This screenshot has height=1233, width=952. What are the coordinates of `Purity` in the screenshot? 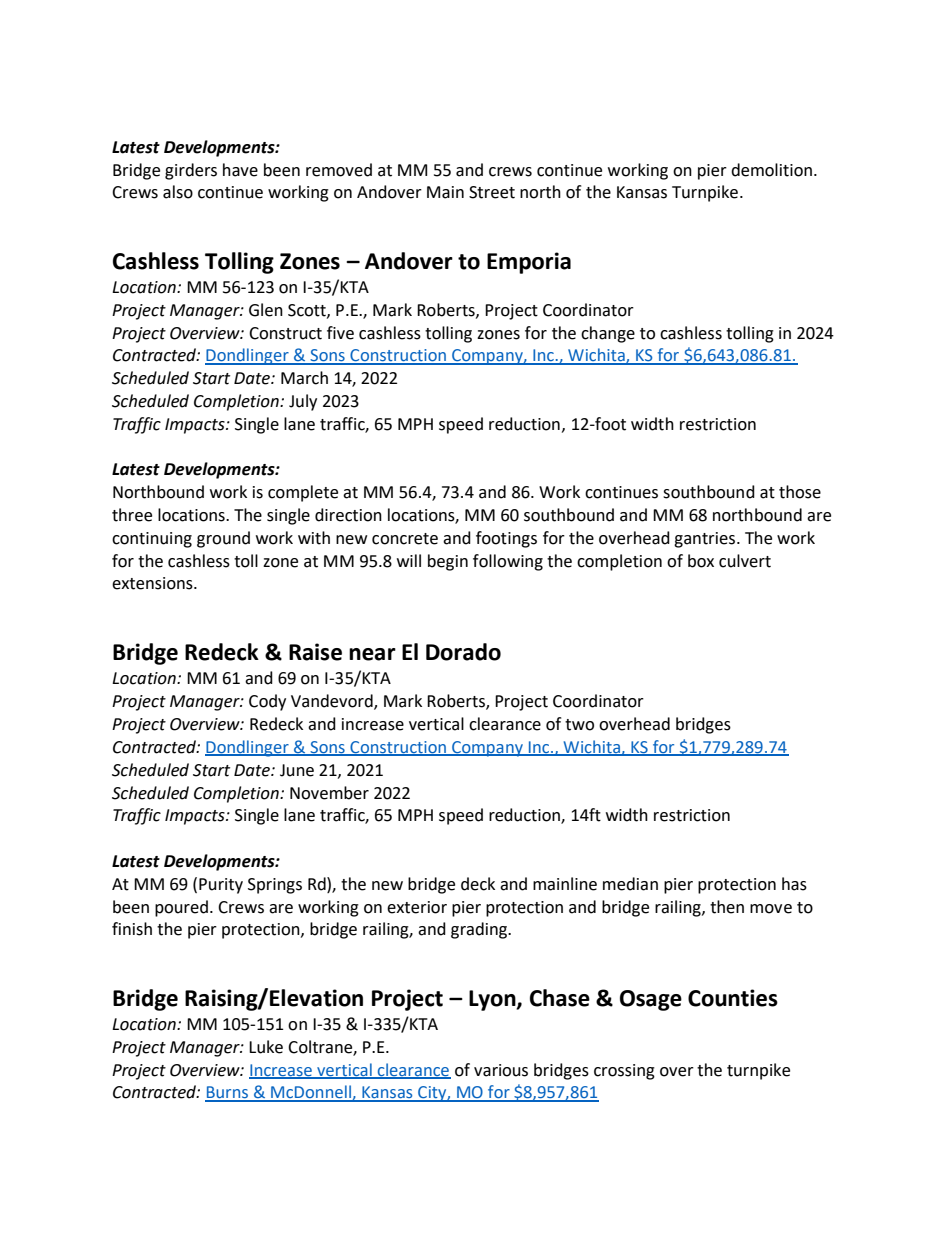 It's located at (221, 886).
